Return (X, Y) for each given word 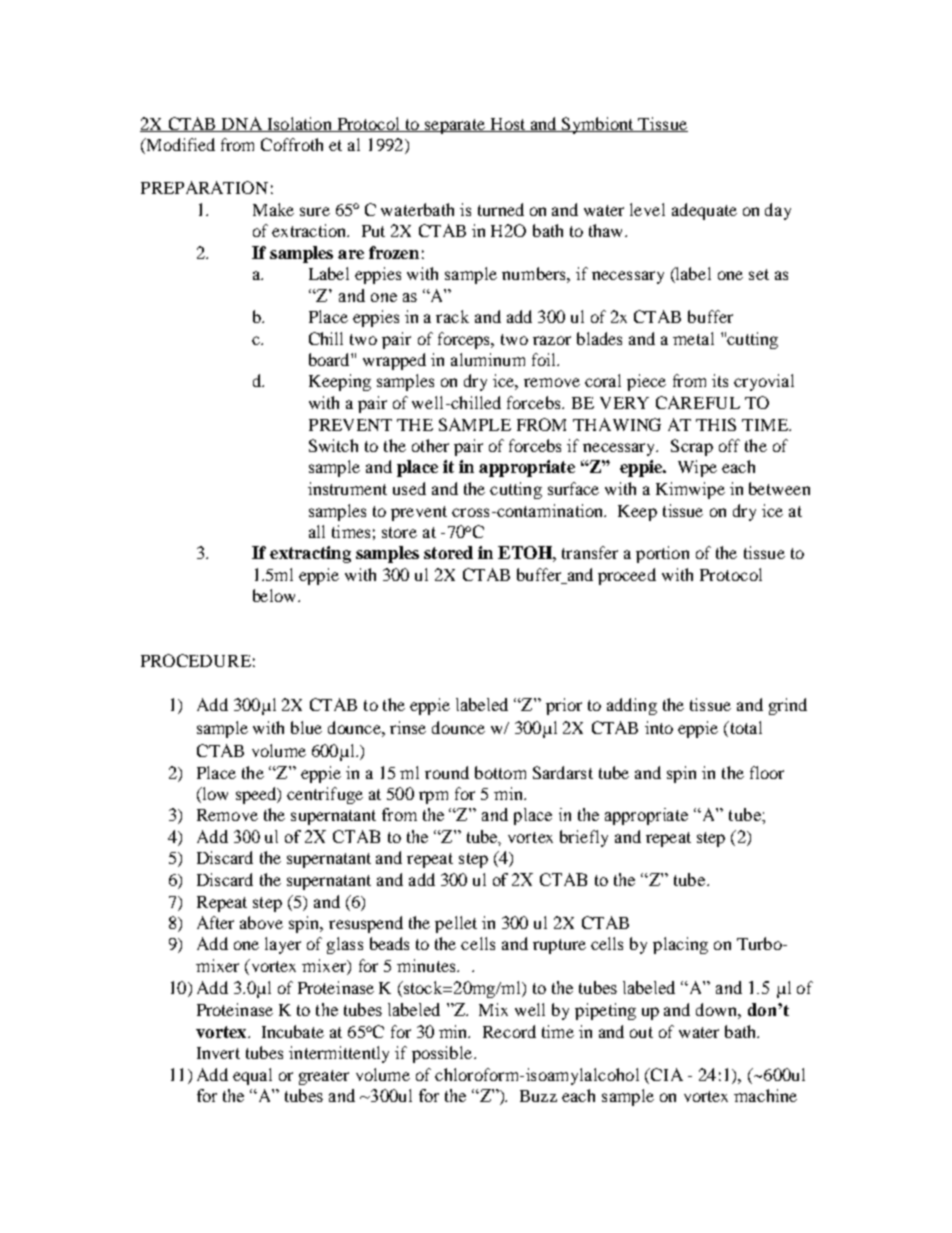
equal (252, 1076)
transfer (590, 552)
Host (508, 125)
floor (767, 772)
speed (257, 795)
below (276, 595)
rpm (433, 797)
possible (443, 1054)
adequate (704, 211)
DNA (242, 124)
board (330, 359)
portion (662, 554)
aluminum (488, 359)
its (720, 380)
